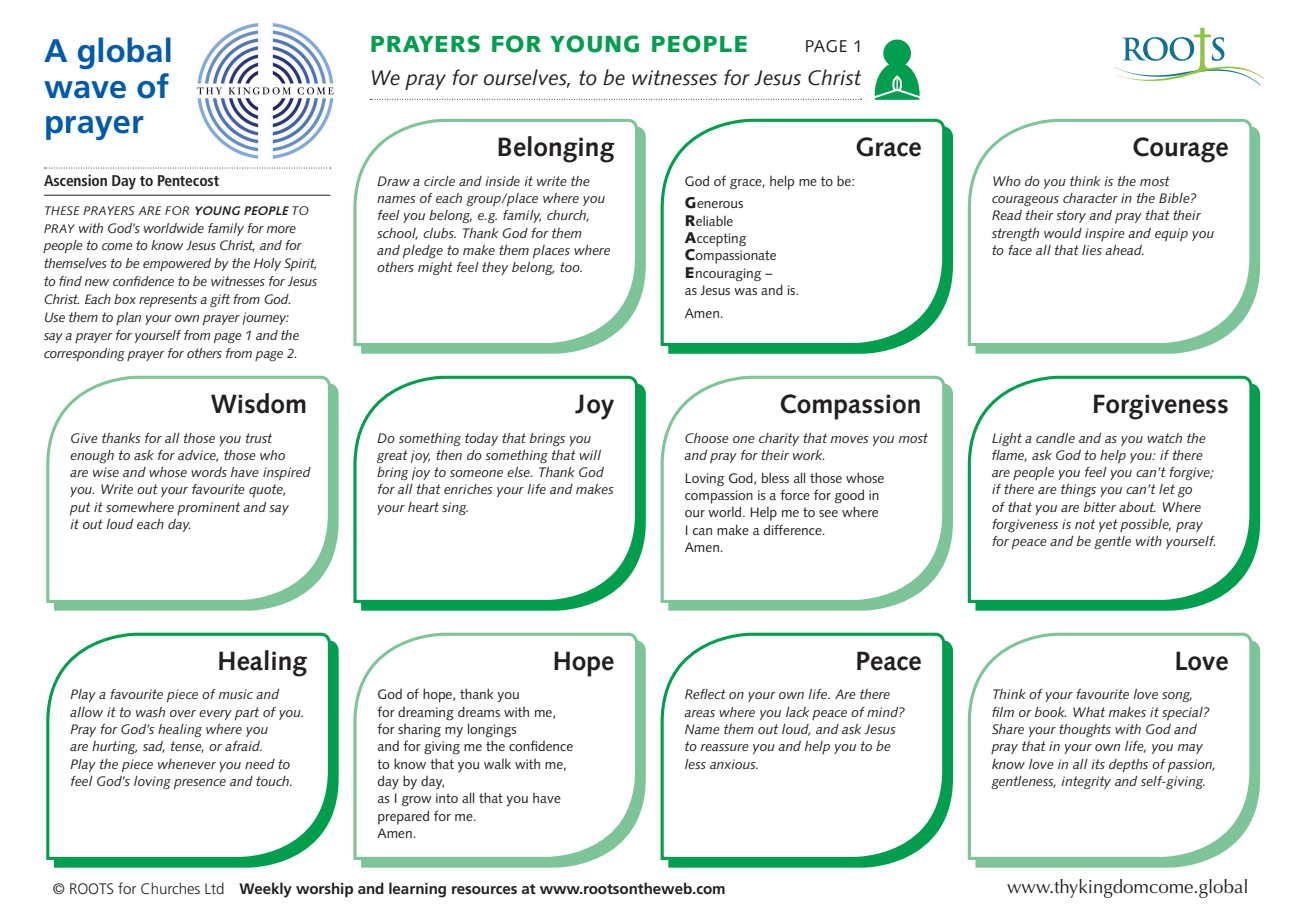  What do you see at coordinates (502, 181) in the screenshot?
I see `inside` at bounding box center [502, 181].
